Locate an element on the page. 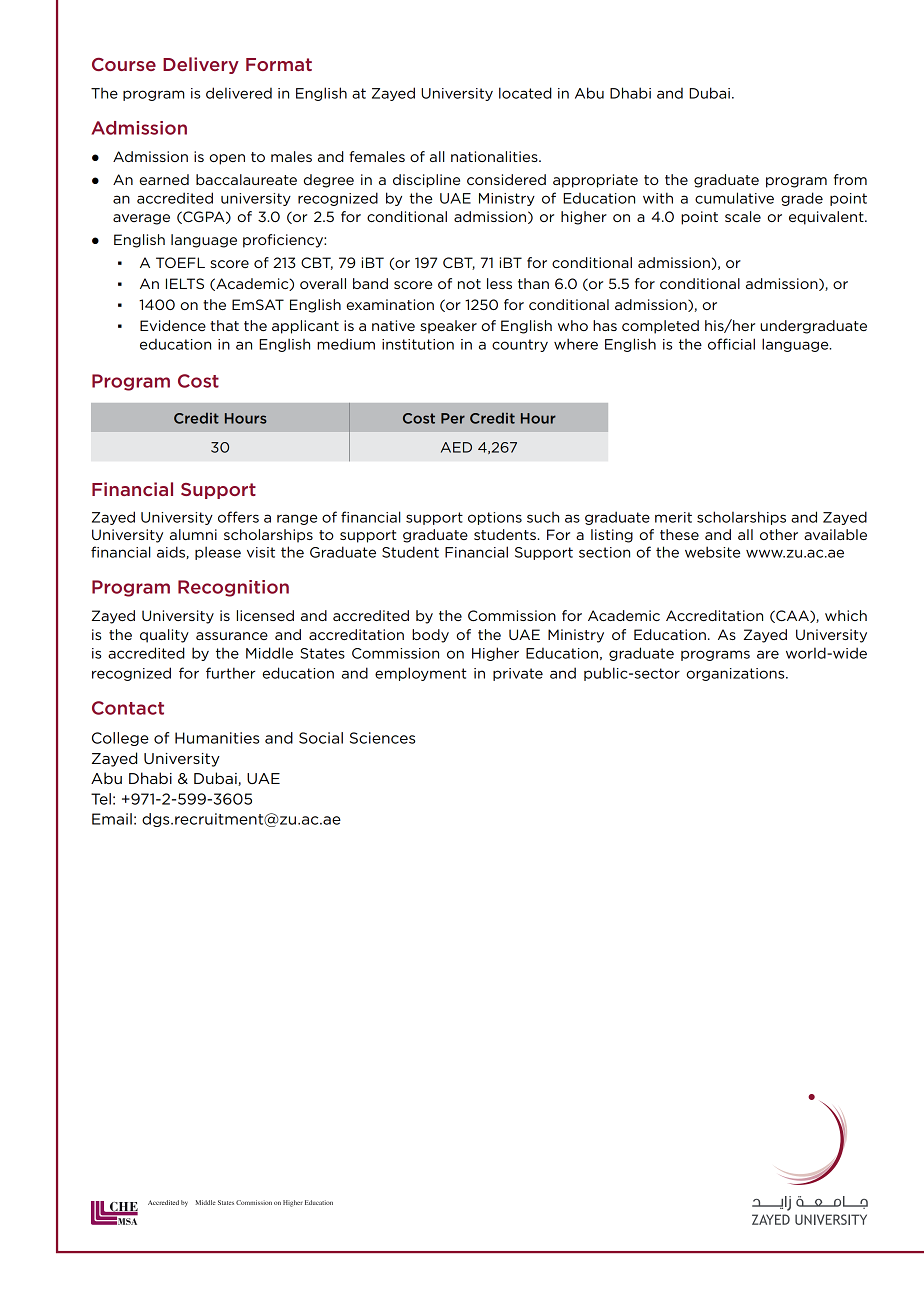 The width and height of the page is (924, 1308). official is located at coordinates (731, 344).
